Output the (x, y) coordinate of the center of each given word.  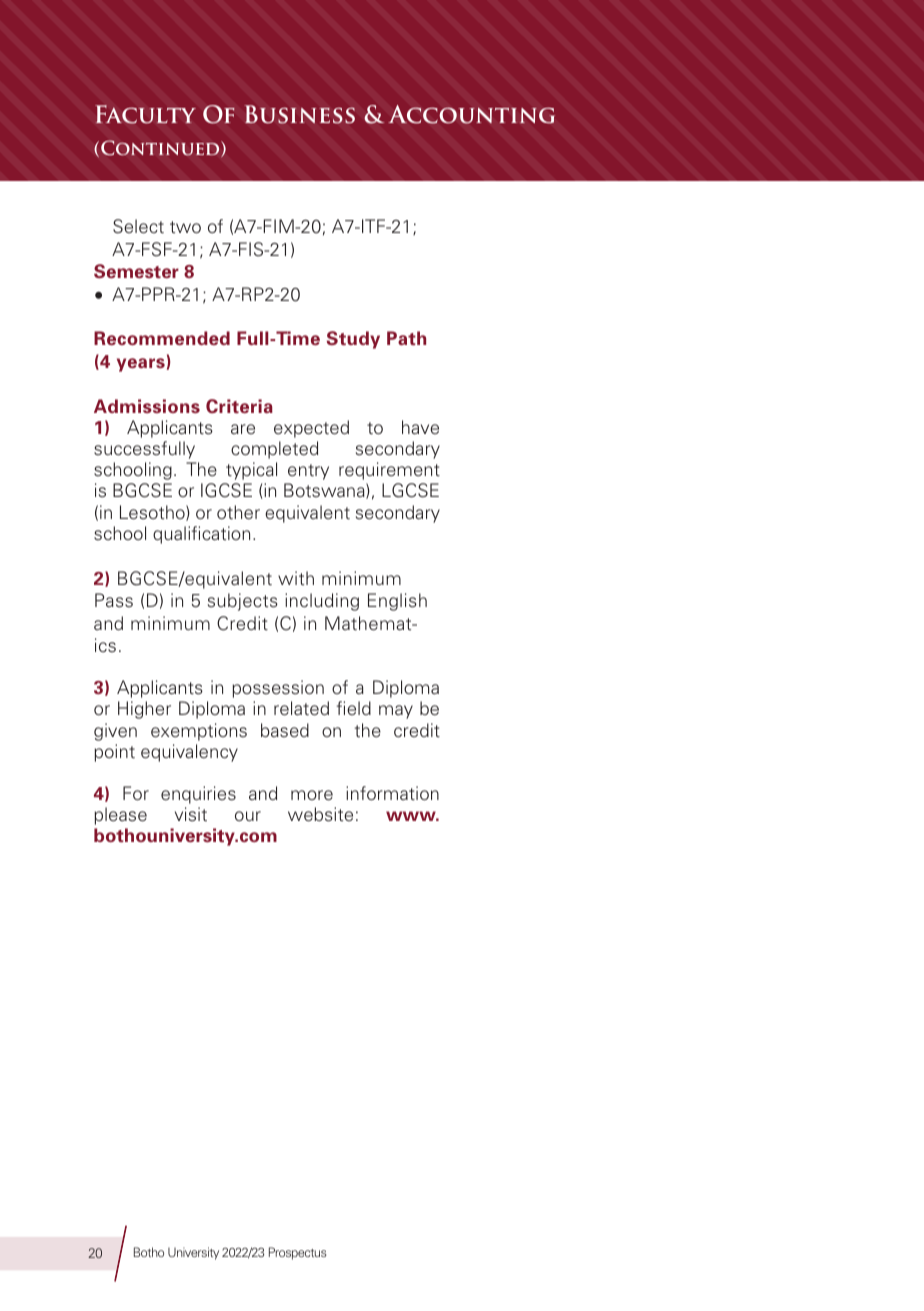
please (120, 816)
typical (251, 471)
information (392, 793)
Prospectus (298, 1253)
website (320, 814)
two (185, 227)
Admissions (147, 406)
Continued (161, 148)
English (397, 602)
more (312, 795)
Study (353, 340)
